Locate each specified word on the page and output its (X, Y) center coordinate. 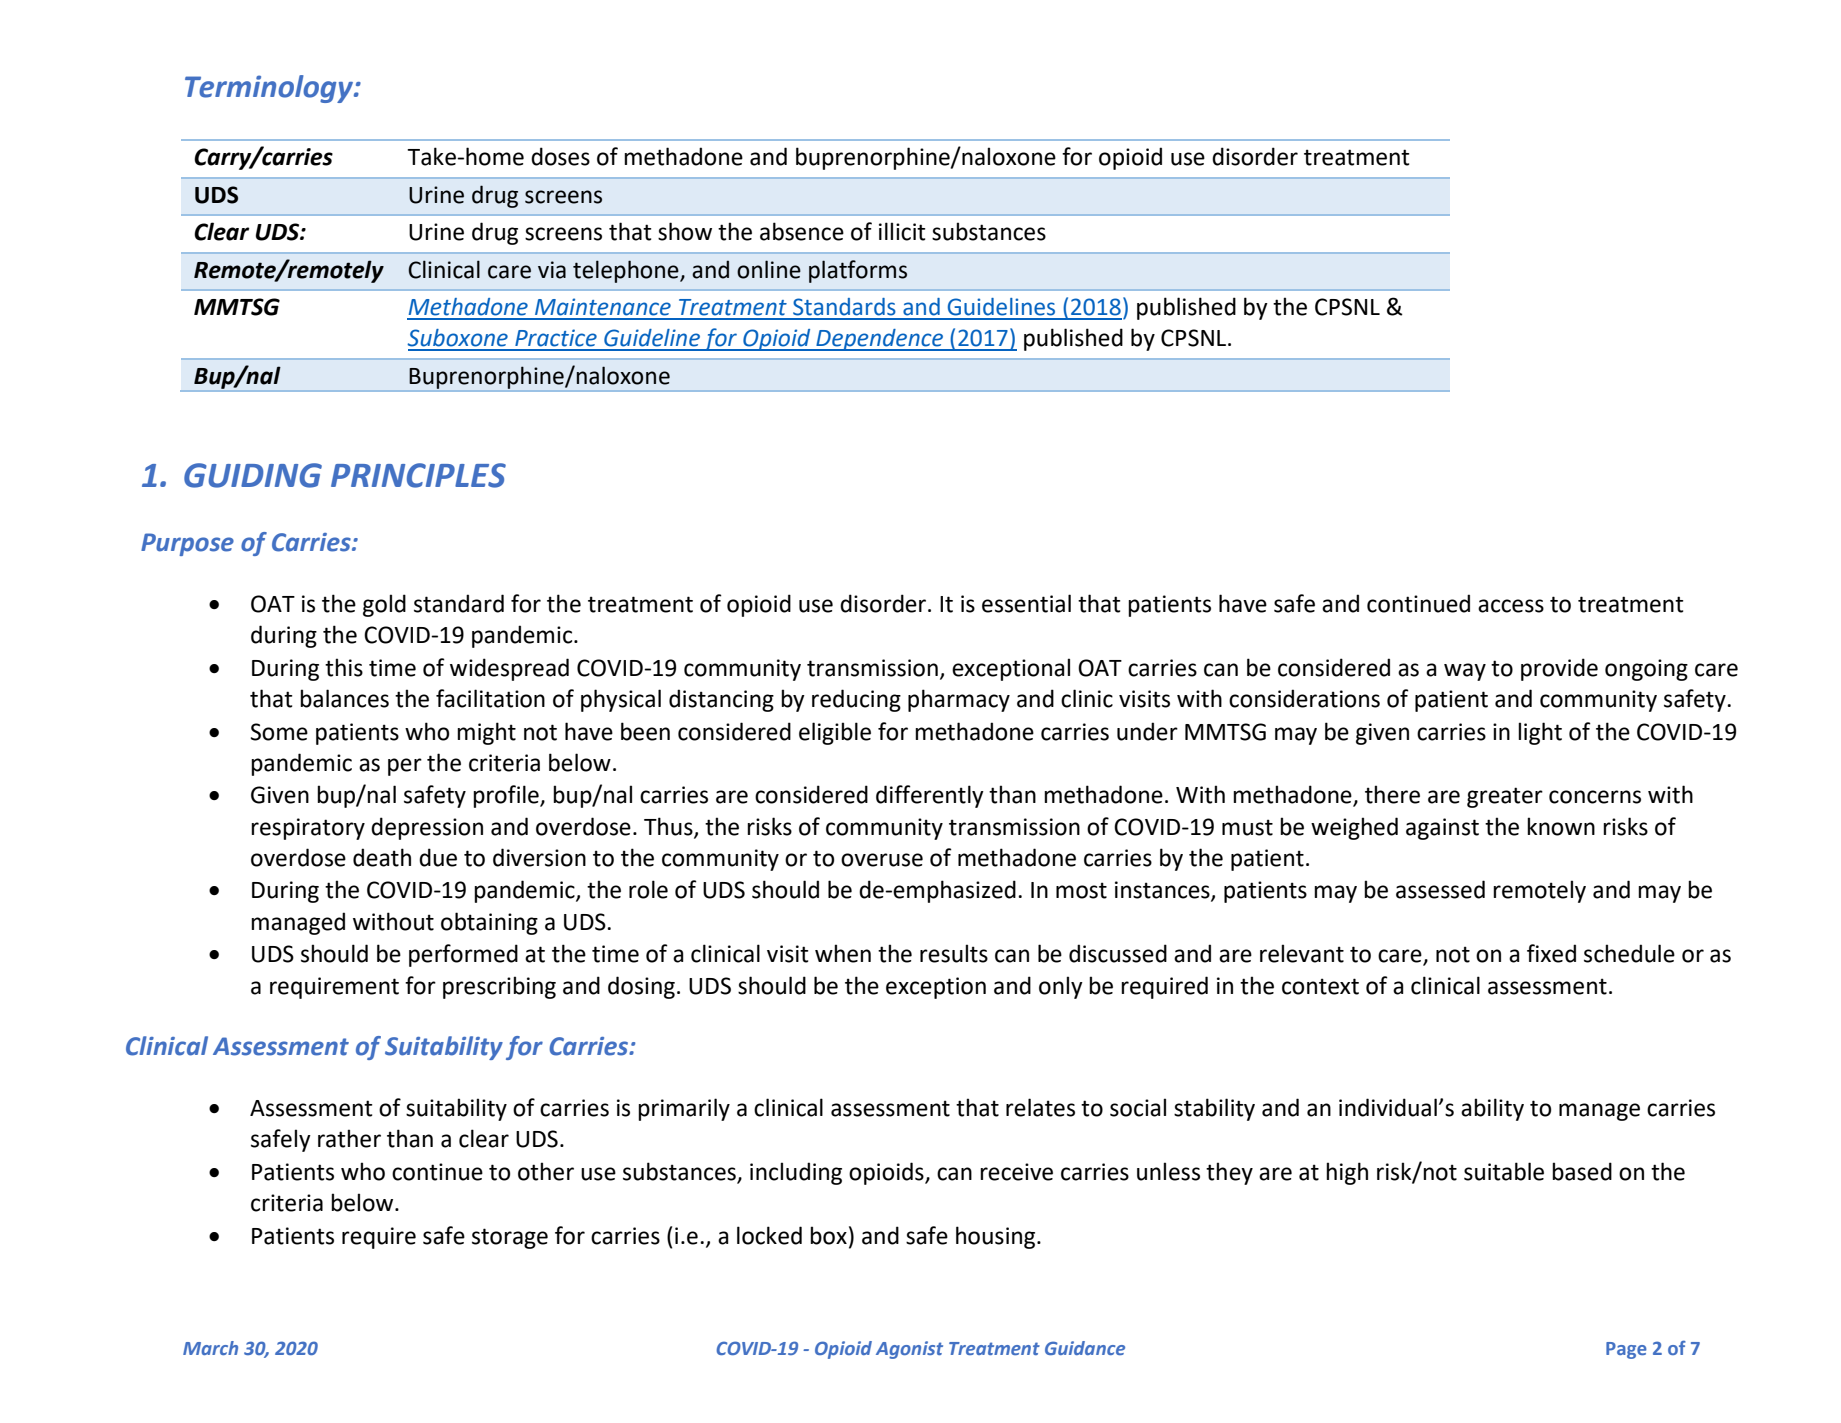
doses (560, 156)
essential (1026, 603)
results (954, 953)
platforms (858, 271)
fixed (1551, 953)
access (1511, 606)
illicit (902, 231)
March (210, 1348)
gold (384, 605)
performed (463, 955)
